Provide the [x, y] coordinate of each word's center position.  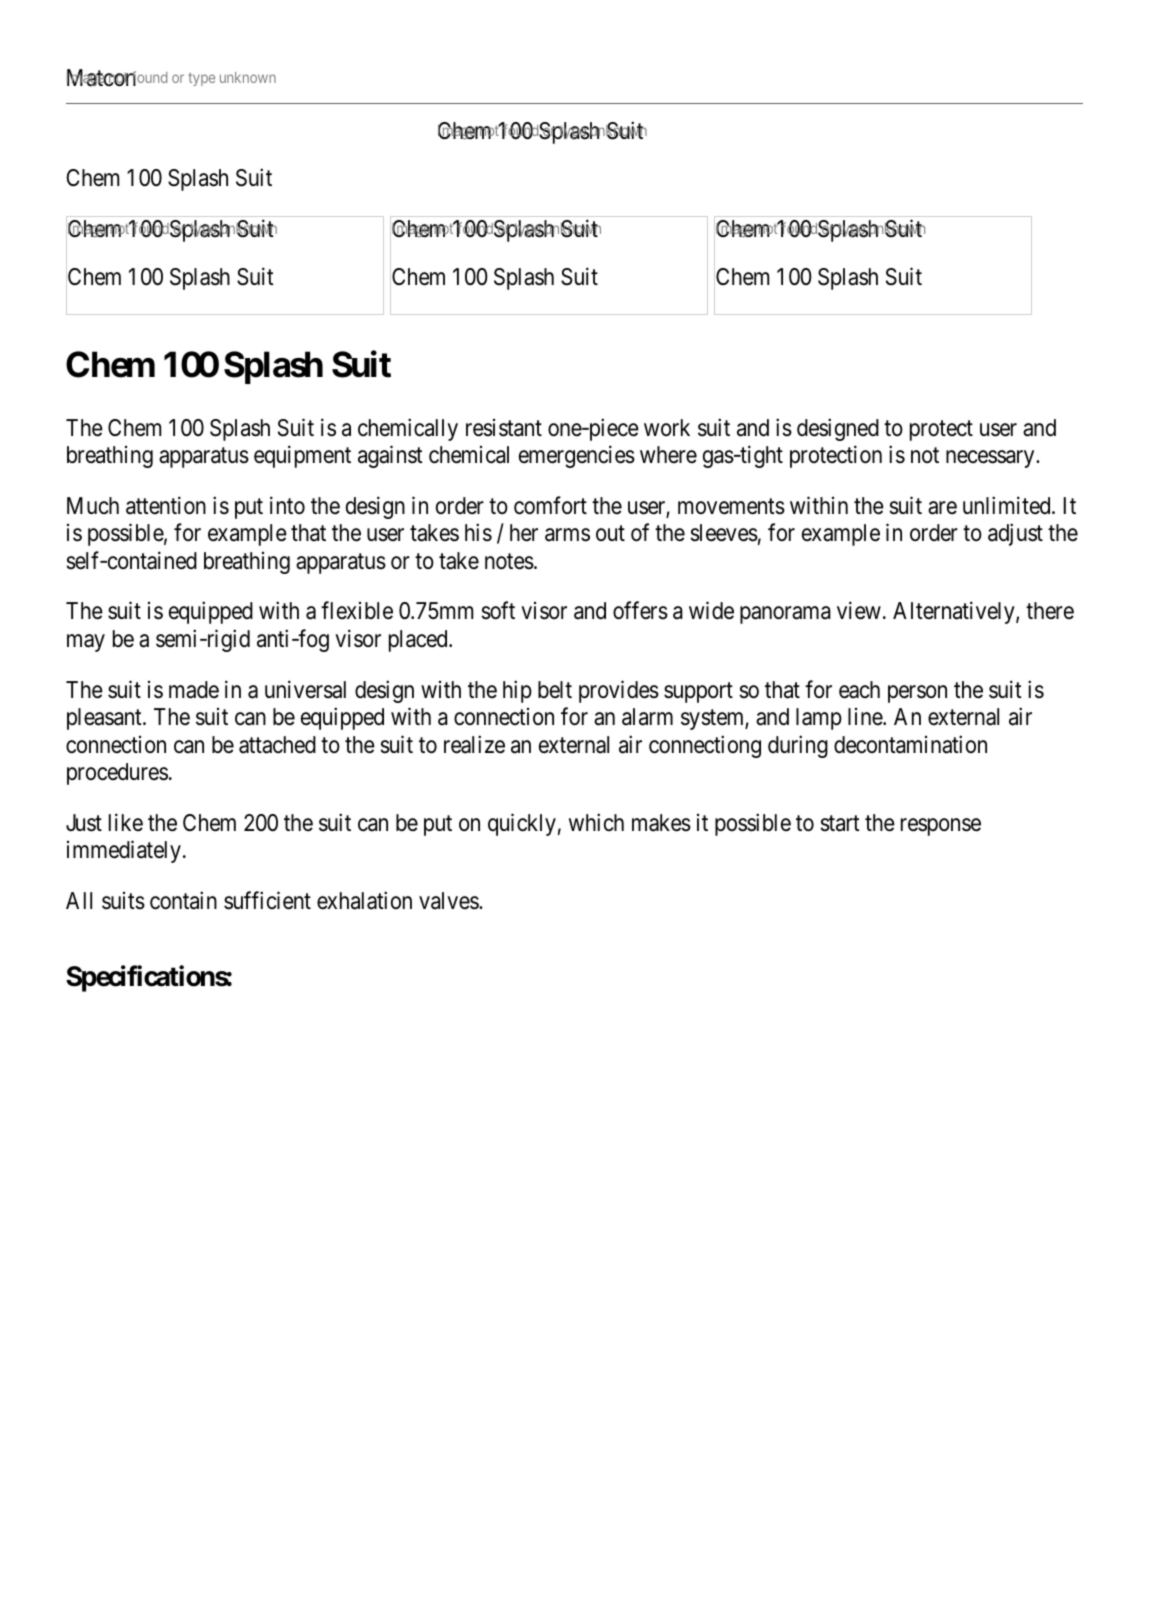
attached [277, 745]
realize [474, 744]
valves [449, 901]
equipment [302, 456]
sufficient [267, 900]
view [859, 611]
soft [498, 611]
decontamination [910, 744]
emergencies [577, 456]
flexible [357, 611]
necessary [991, 459]
